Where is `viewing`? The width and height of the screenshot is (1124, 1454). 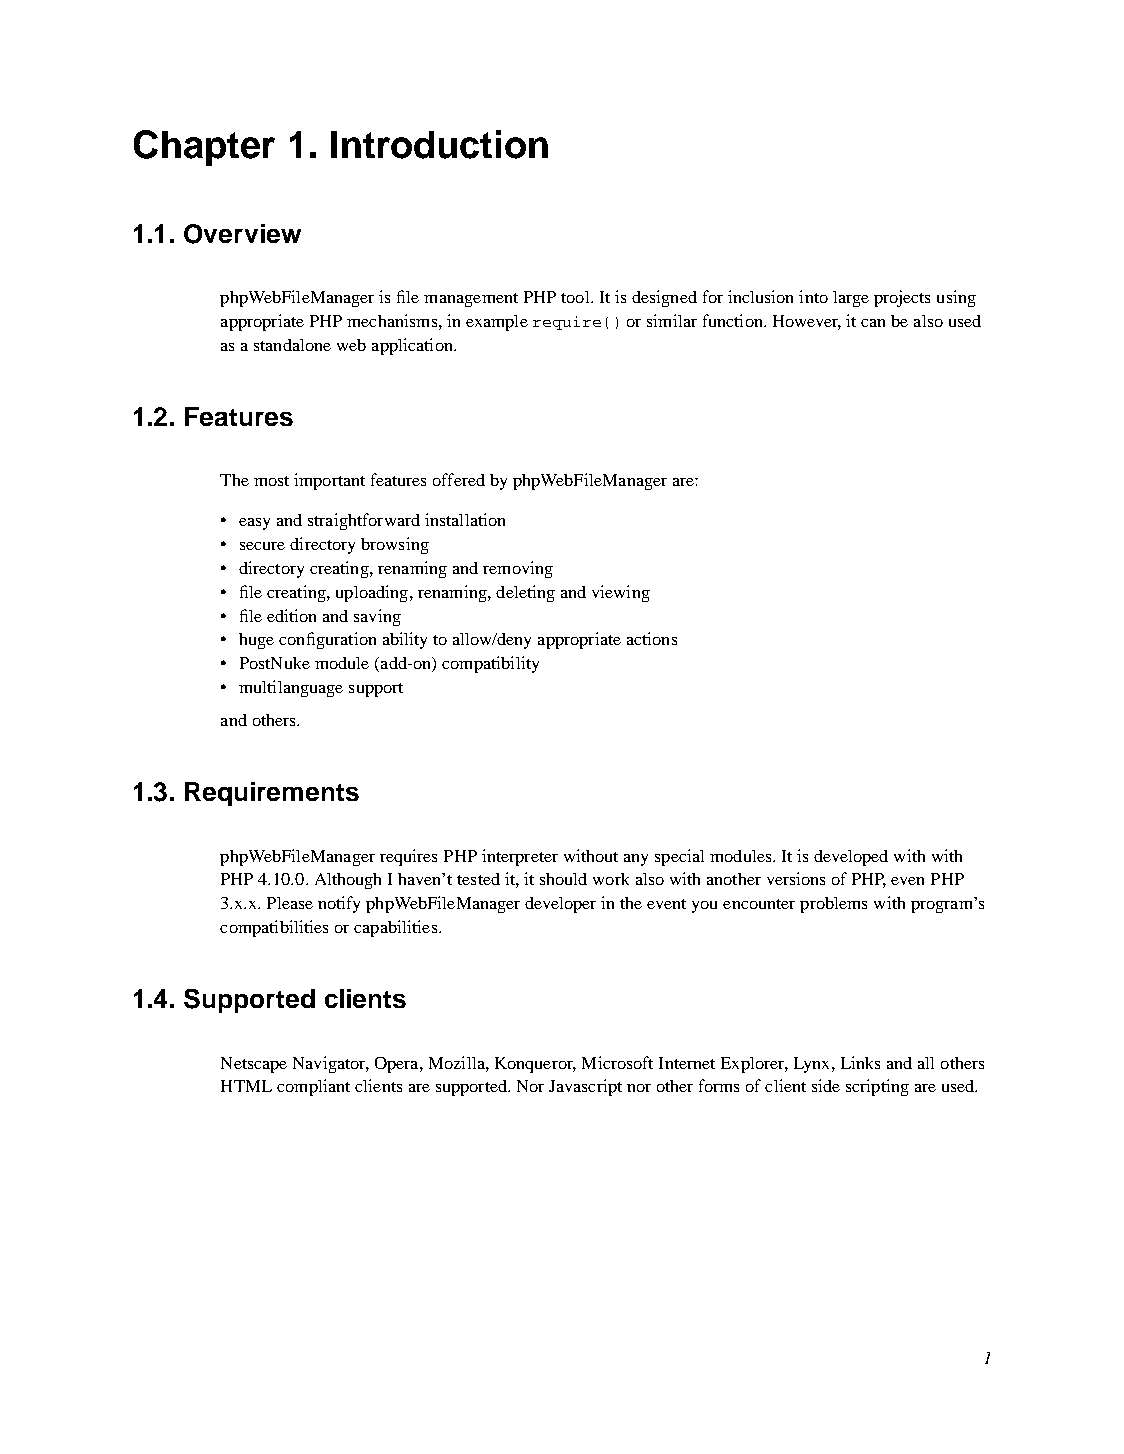 viewing is located at coordinates (621, 593).
